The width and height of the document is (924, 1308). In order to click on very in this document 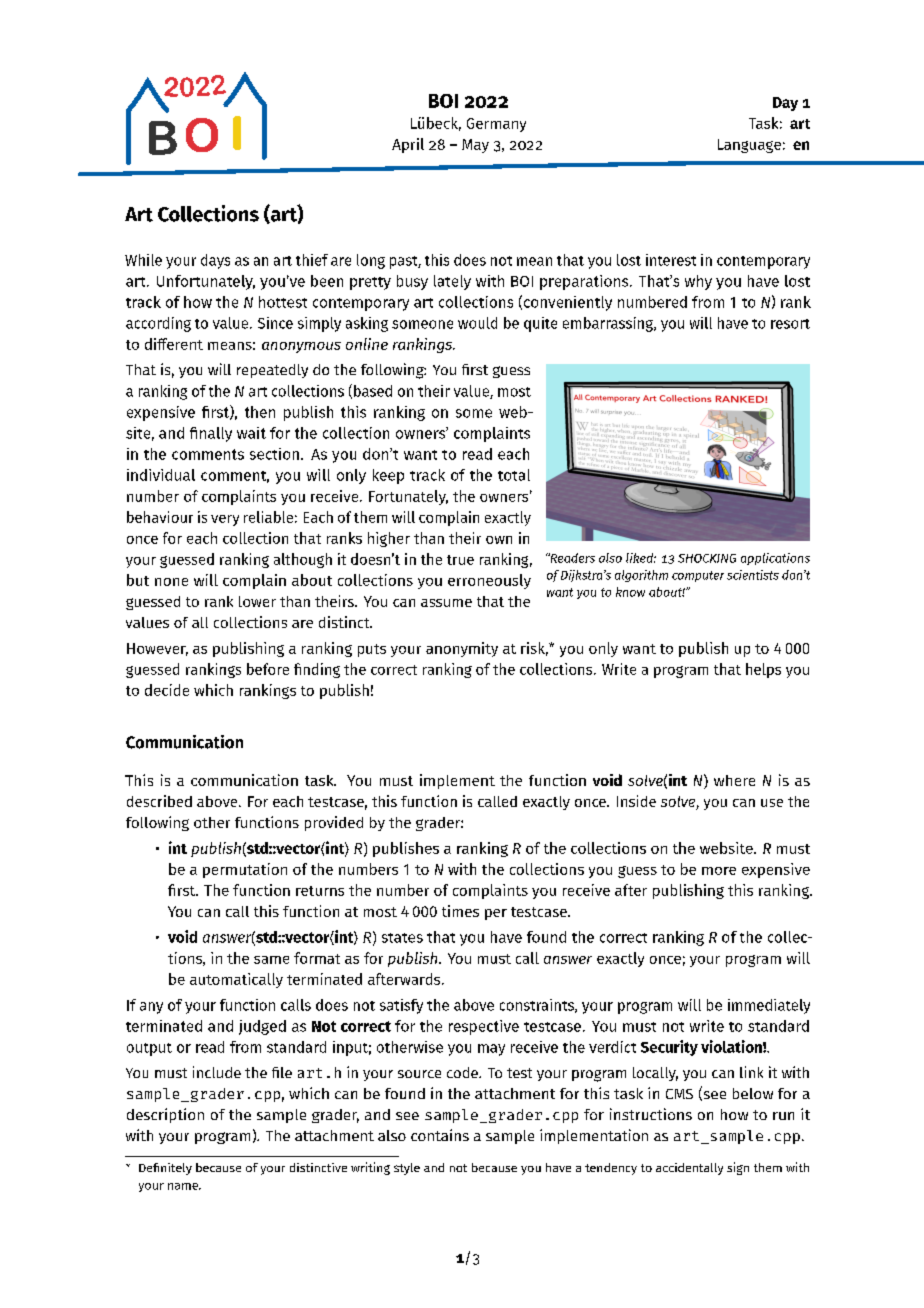, I will do `click(225, 520)`.
